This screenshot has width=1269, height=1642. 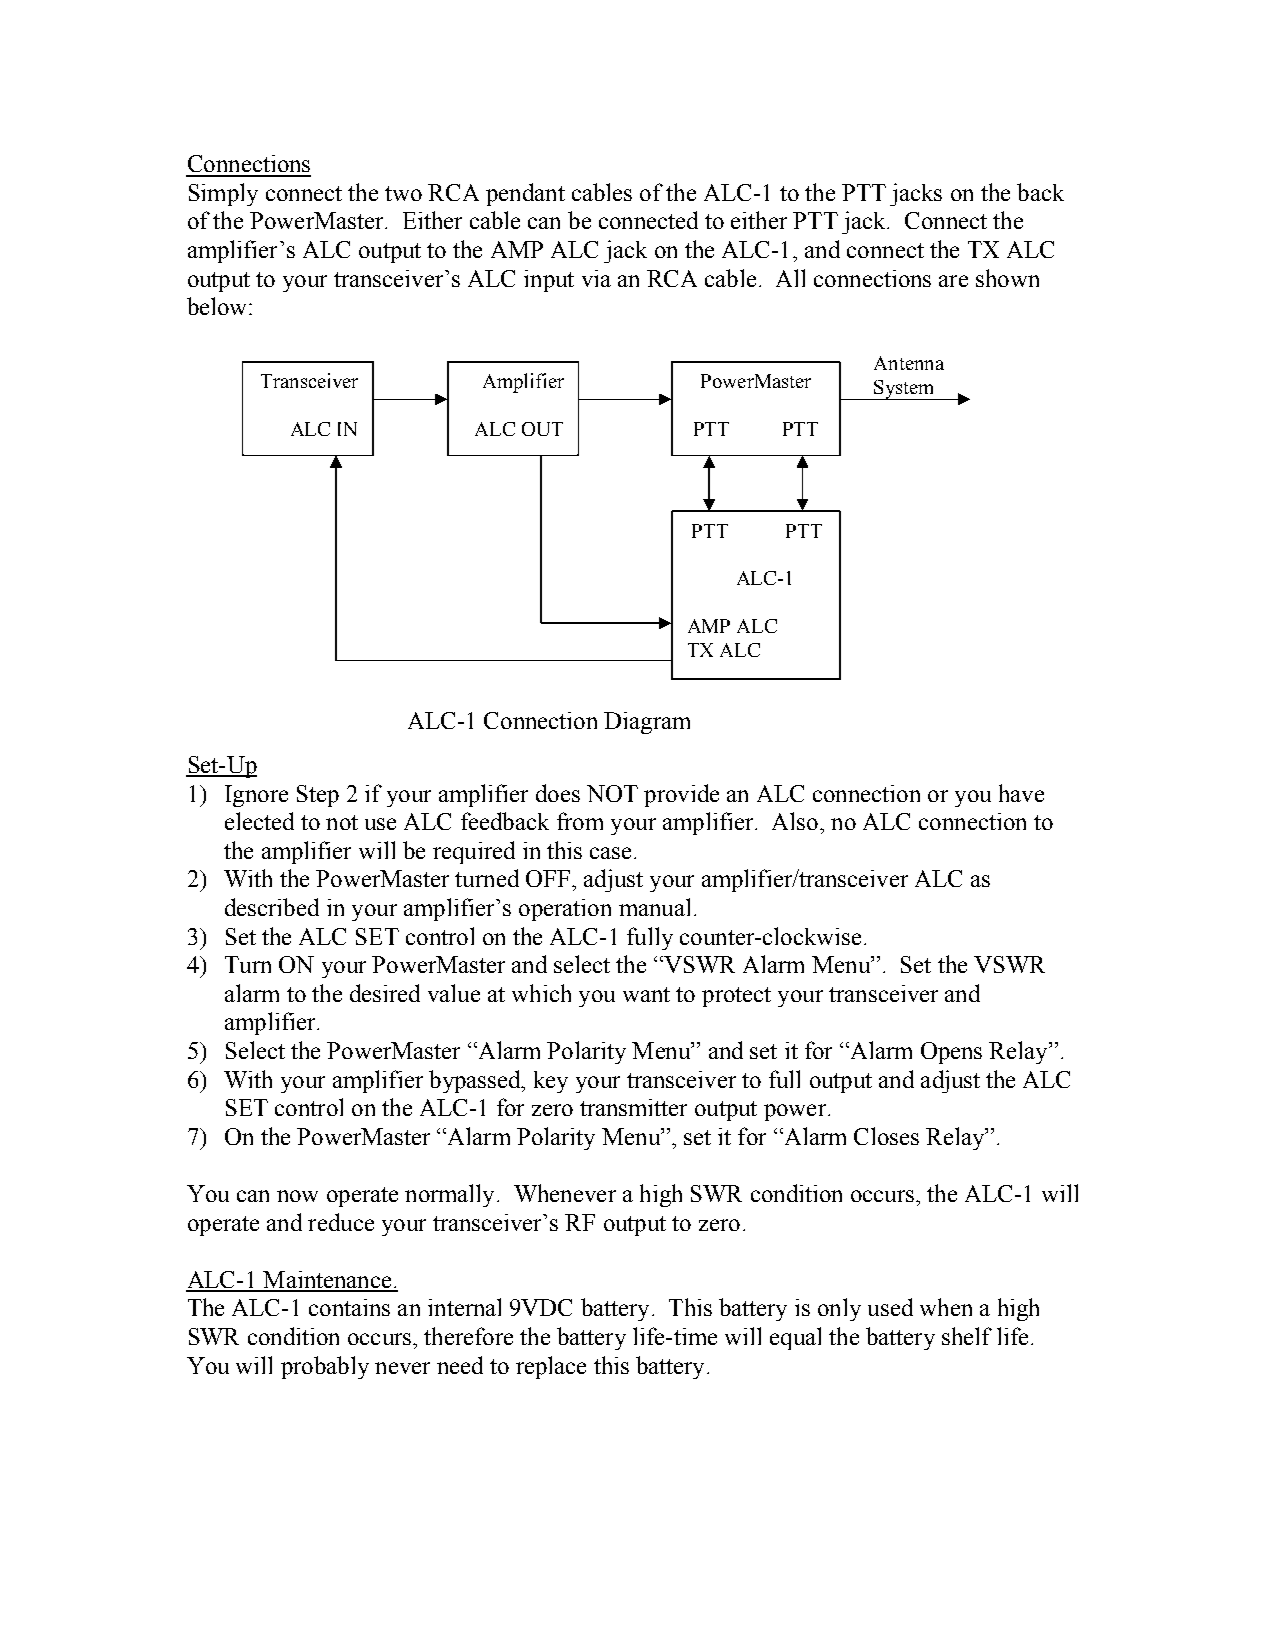 What do you see at coordinates (349, 1307) in the screenshot?
I see `contains` at bounding box center [349, 1307].
